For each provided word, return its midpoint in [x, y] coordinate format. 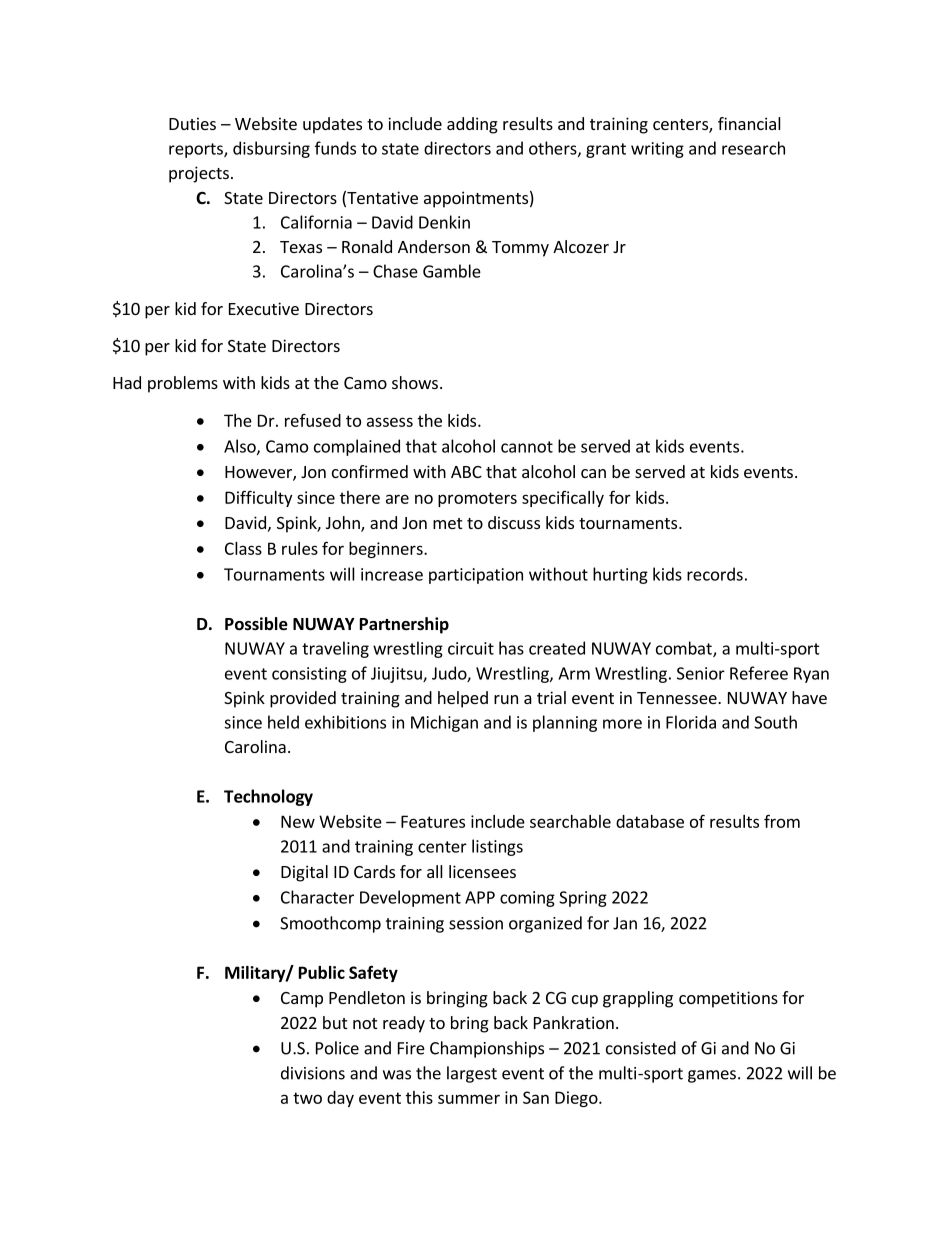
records [715, 574]
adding [472, 125]
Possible [256, 624]
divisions [313, 1073]
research [753, 148]
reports [197, 150]
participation [476, 576]
